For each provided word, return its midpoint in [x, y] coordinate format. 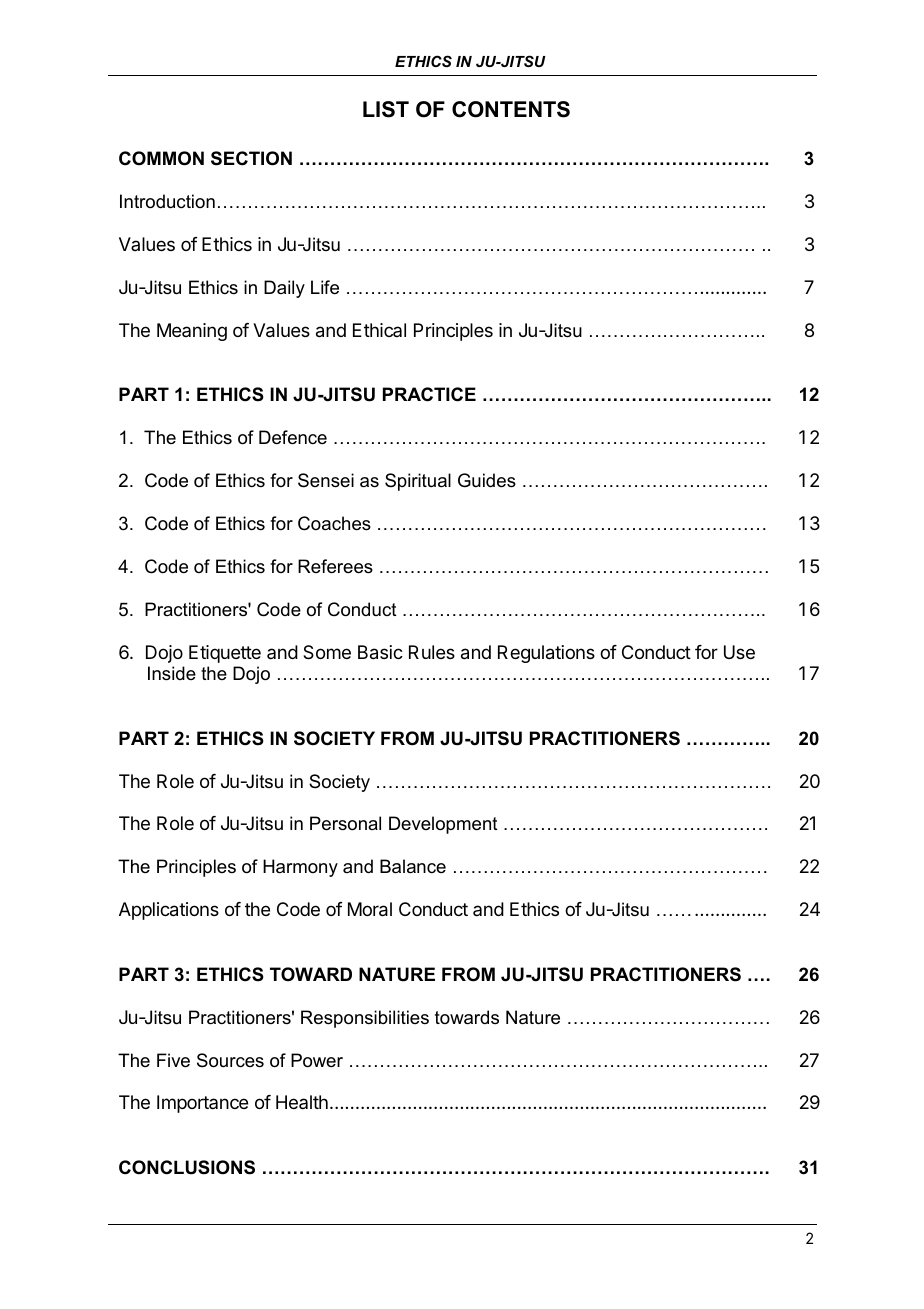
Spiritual [418, 482]
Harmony [300, 868]
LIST [386, 109]
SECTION [251, 158]
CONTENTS [511, 109]
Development [443, 825]
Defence [293, 437]
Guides [487, 480]
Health [302, 1102]
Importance [202, 1104]
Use [739, 652]
